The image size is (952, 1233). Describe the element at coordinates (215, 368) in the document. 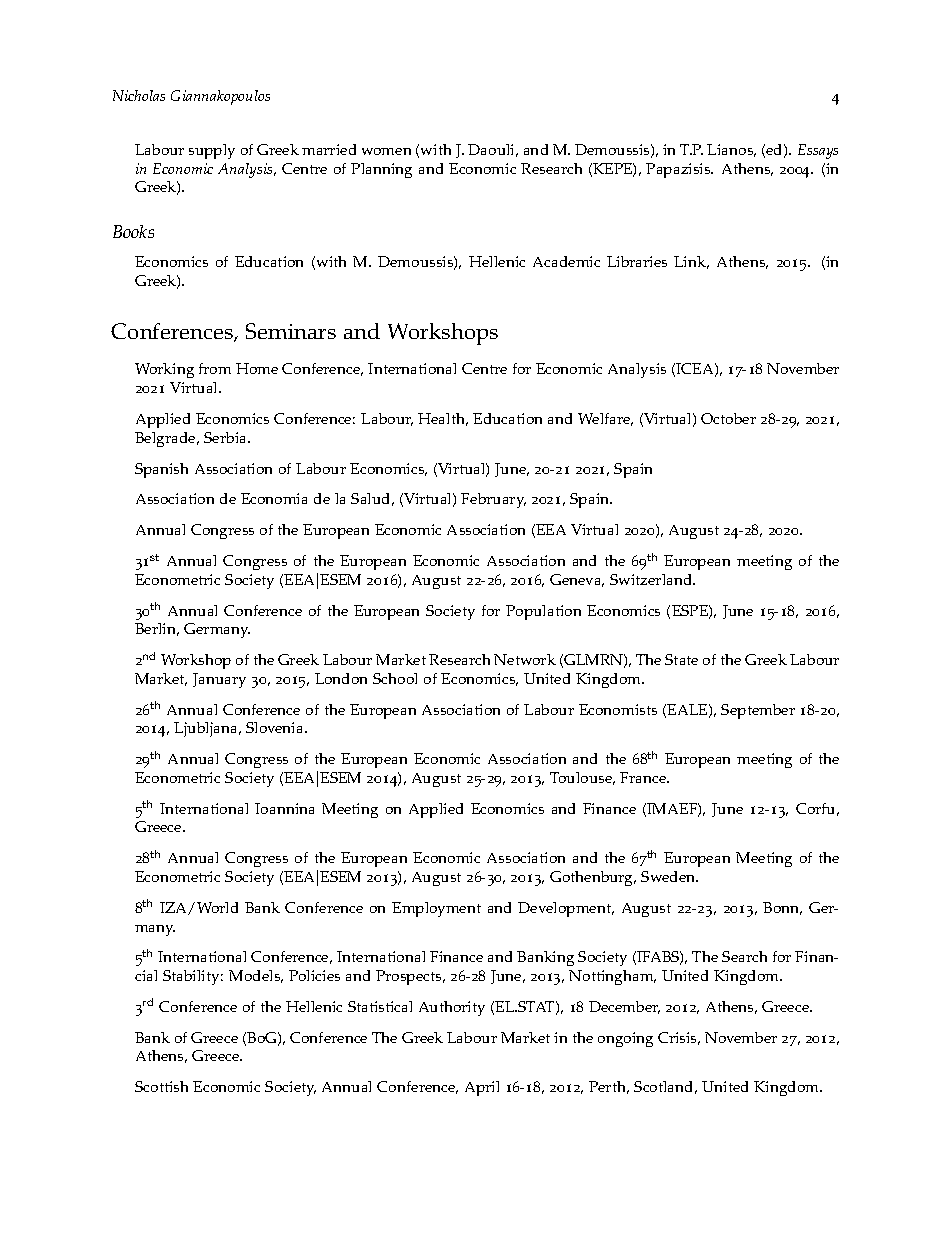

I see `from` at that location.
